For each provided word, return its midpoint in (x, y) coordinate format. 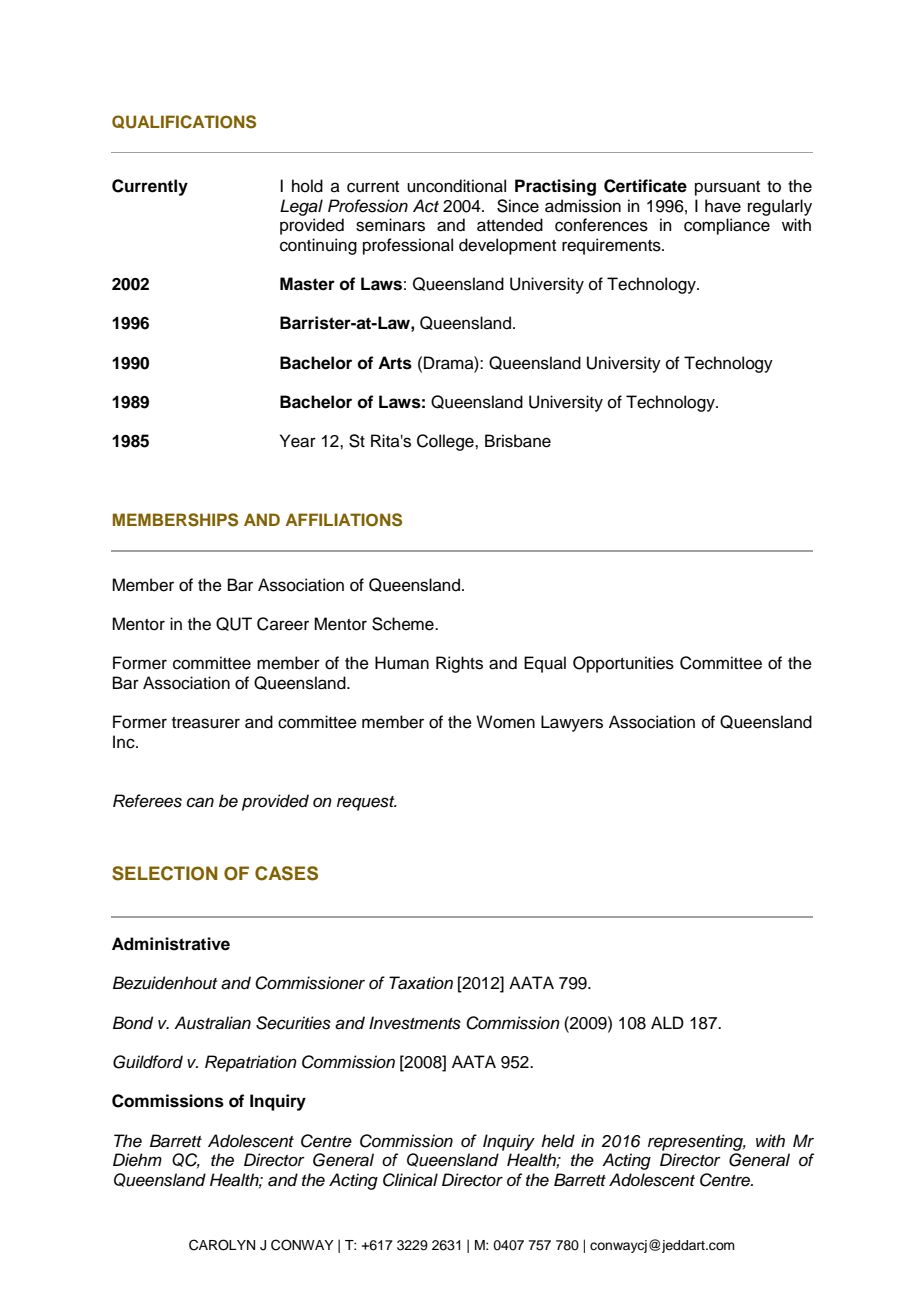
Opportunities (623, 664)
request (367, 803)
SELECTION (165, 873)
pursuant (727, 188)
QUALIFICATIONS (184, 122)
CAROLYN (222, 1245)
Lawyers (572, 723)
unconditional (456, 186)
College (446, 442)
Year (298, 441)
